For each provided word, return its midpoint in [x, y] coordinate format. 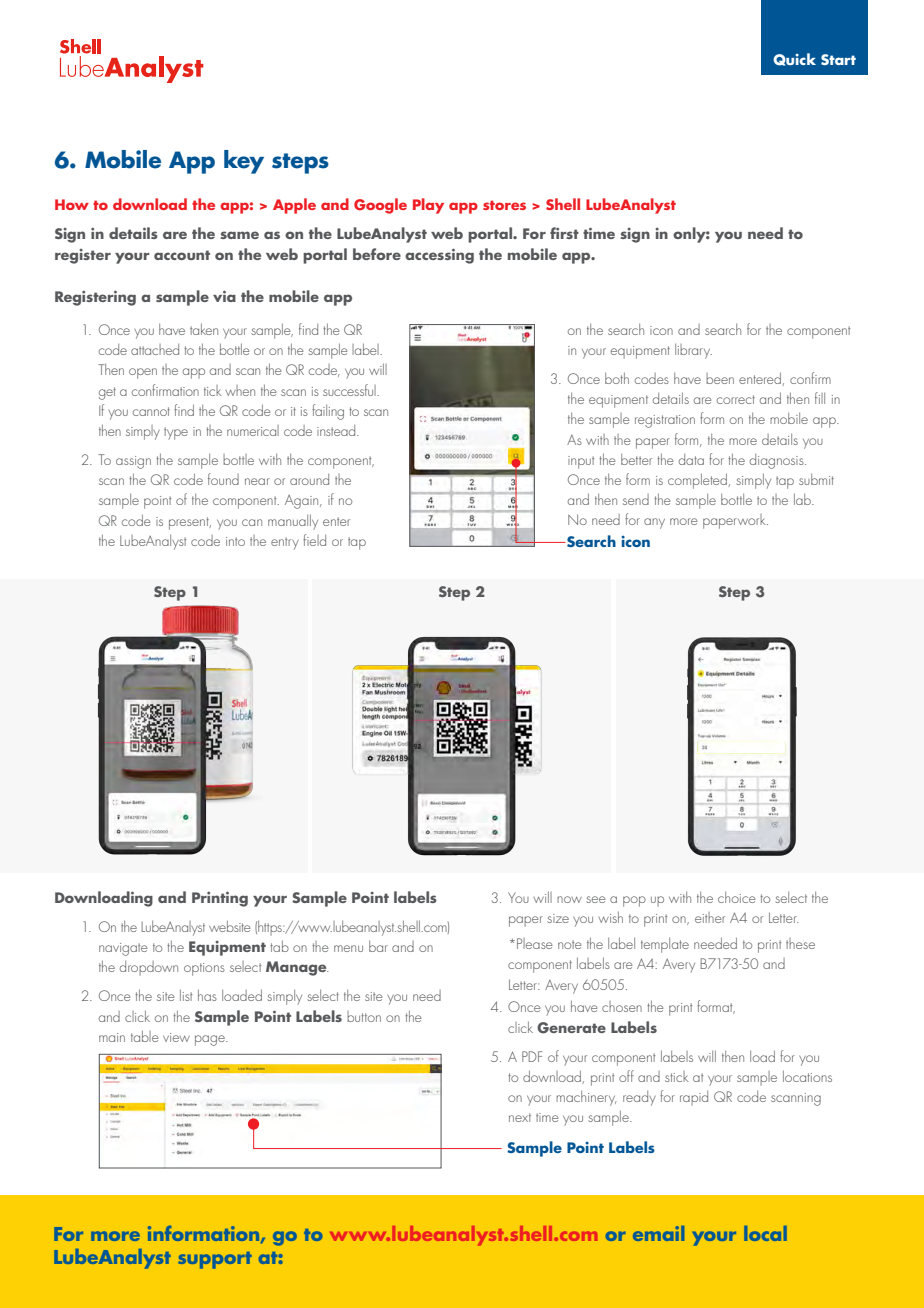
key [244, 162]
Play [428, 206]
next [520, 1117]
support [215, 1260]
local [765, 1233]
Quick [794, 59]
